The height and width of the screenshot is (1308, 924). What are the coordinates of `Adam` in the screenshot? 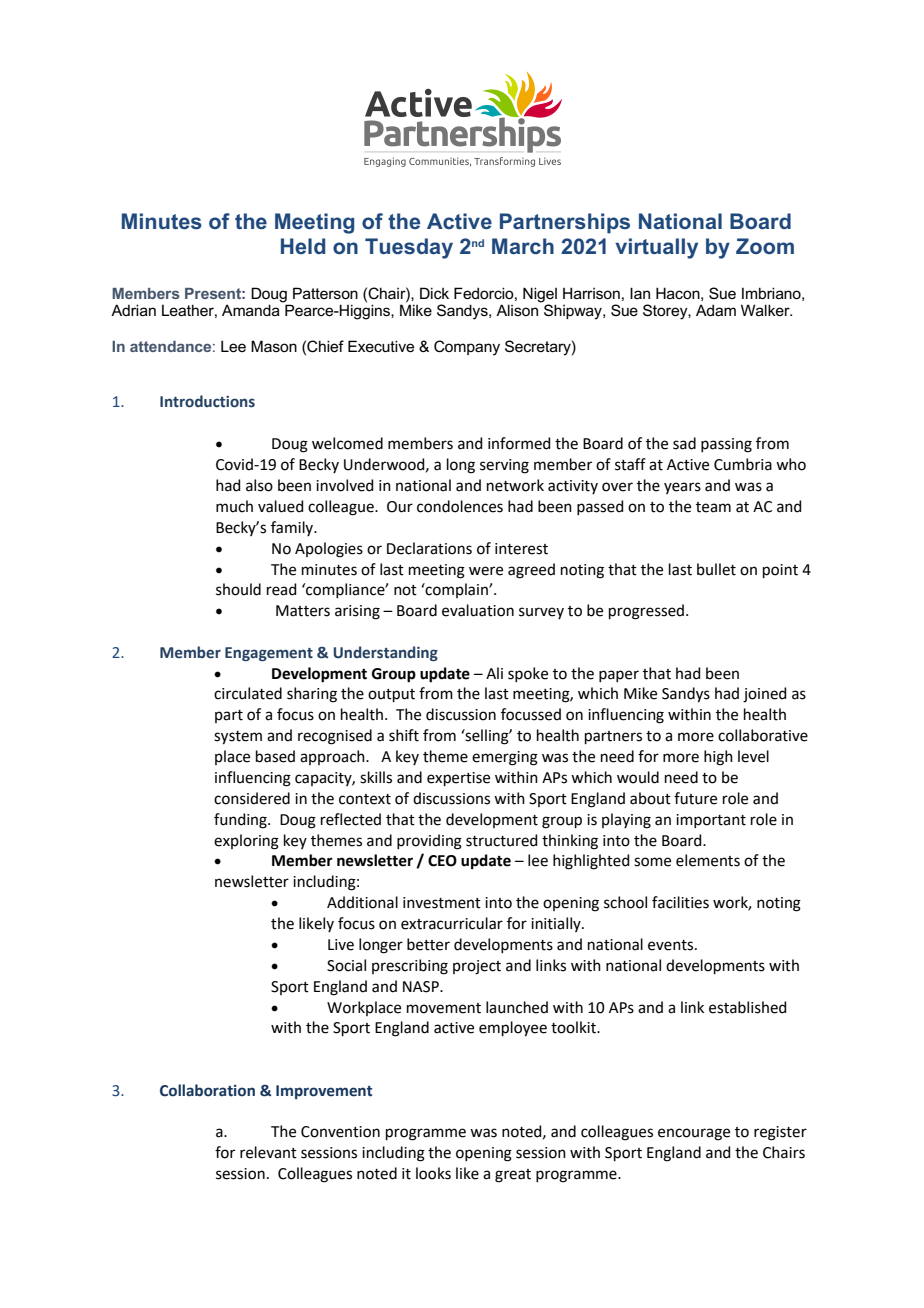 It's located at (716, 310).
